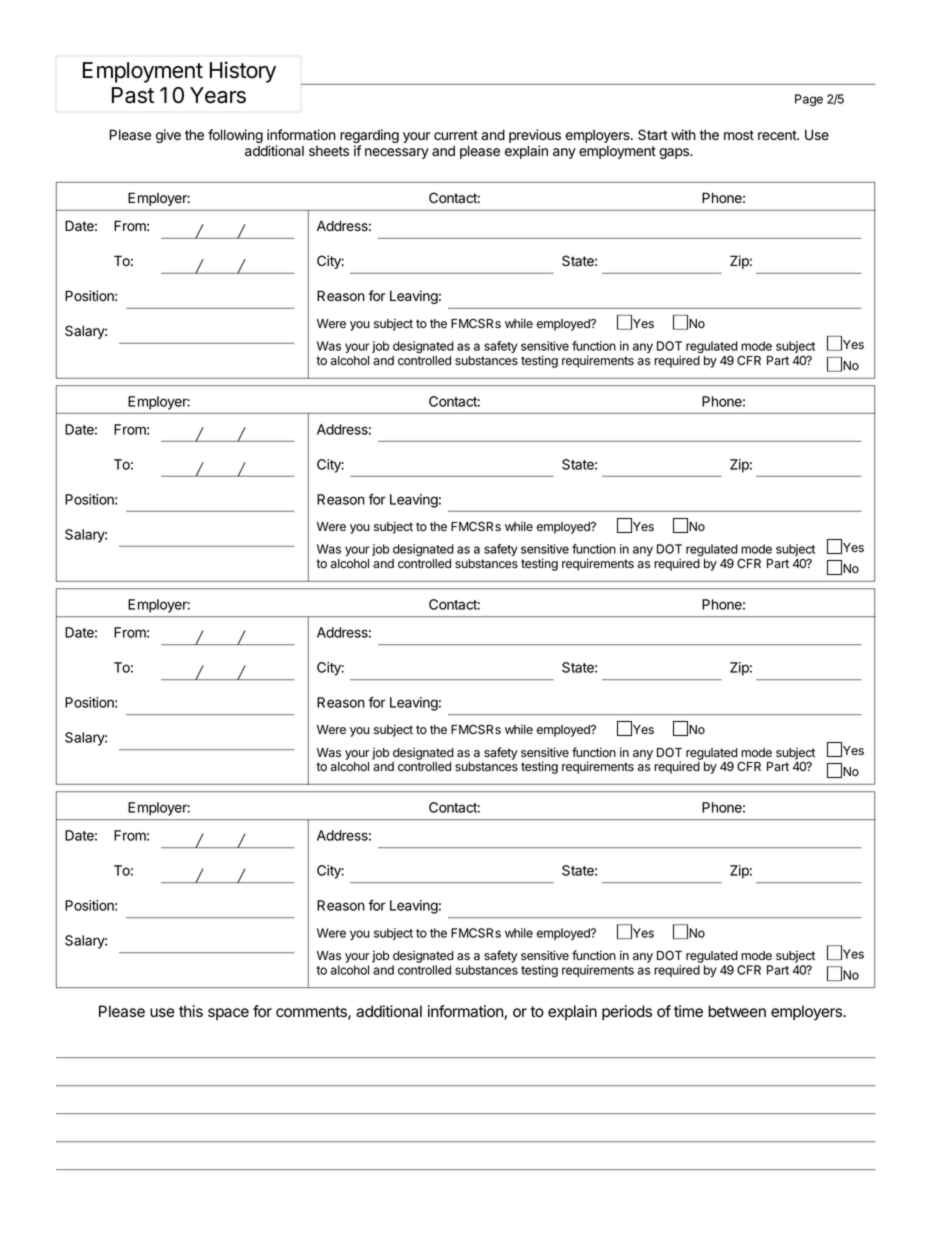 Image resolution: width=952 pixels, height=1233 pixels. Describe the element at coordinates (456, 135) in the screenshot. I see `current` at that location.
